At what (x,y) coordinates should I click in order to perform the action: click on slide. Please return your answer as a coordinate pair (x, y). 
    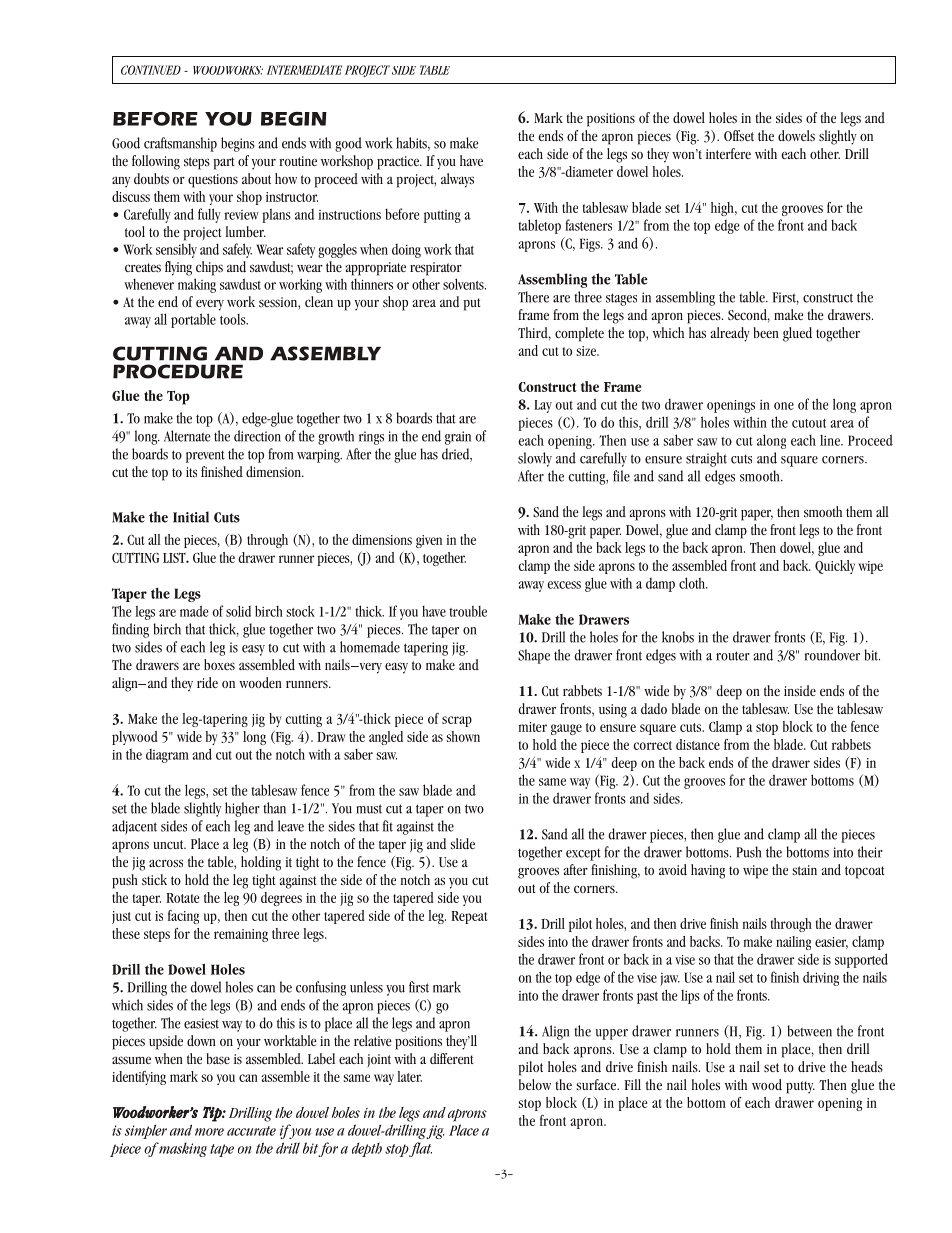
    Looking at the image, I should click on (463, 844).
